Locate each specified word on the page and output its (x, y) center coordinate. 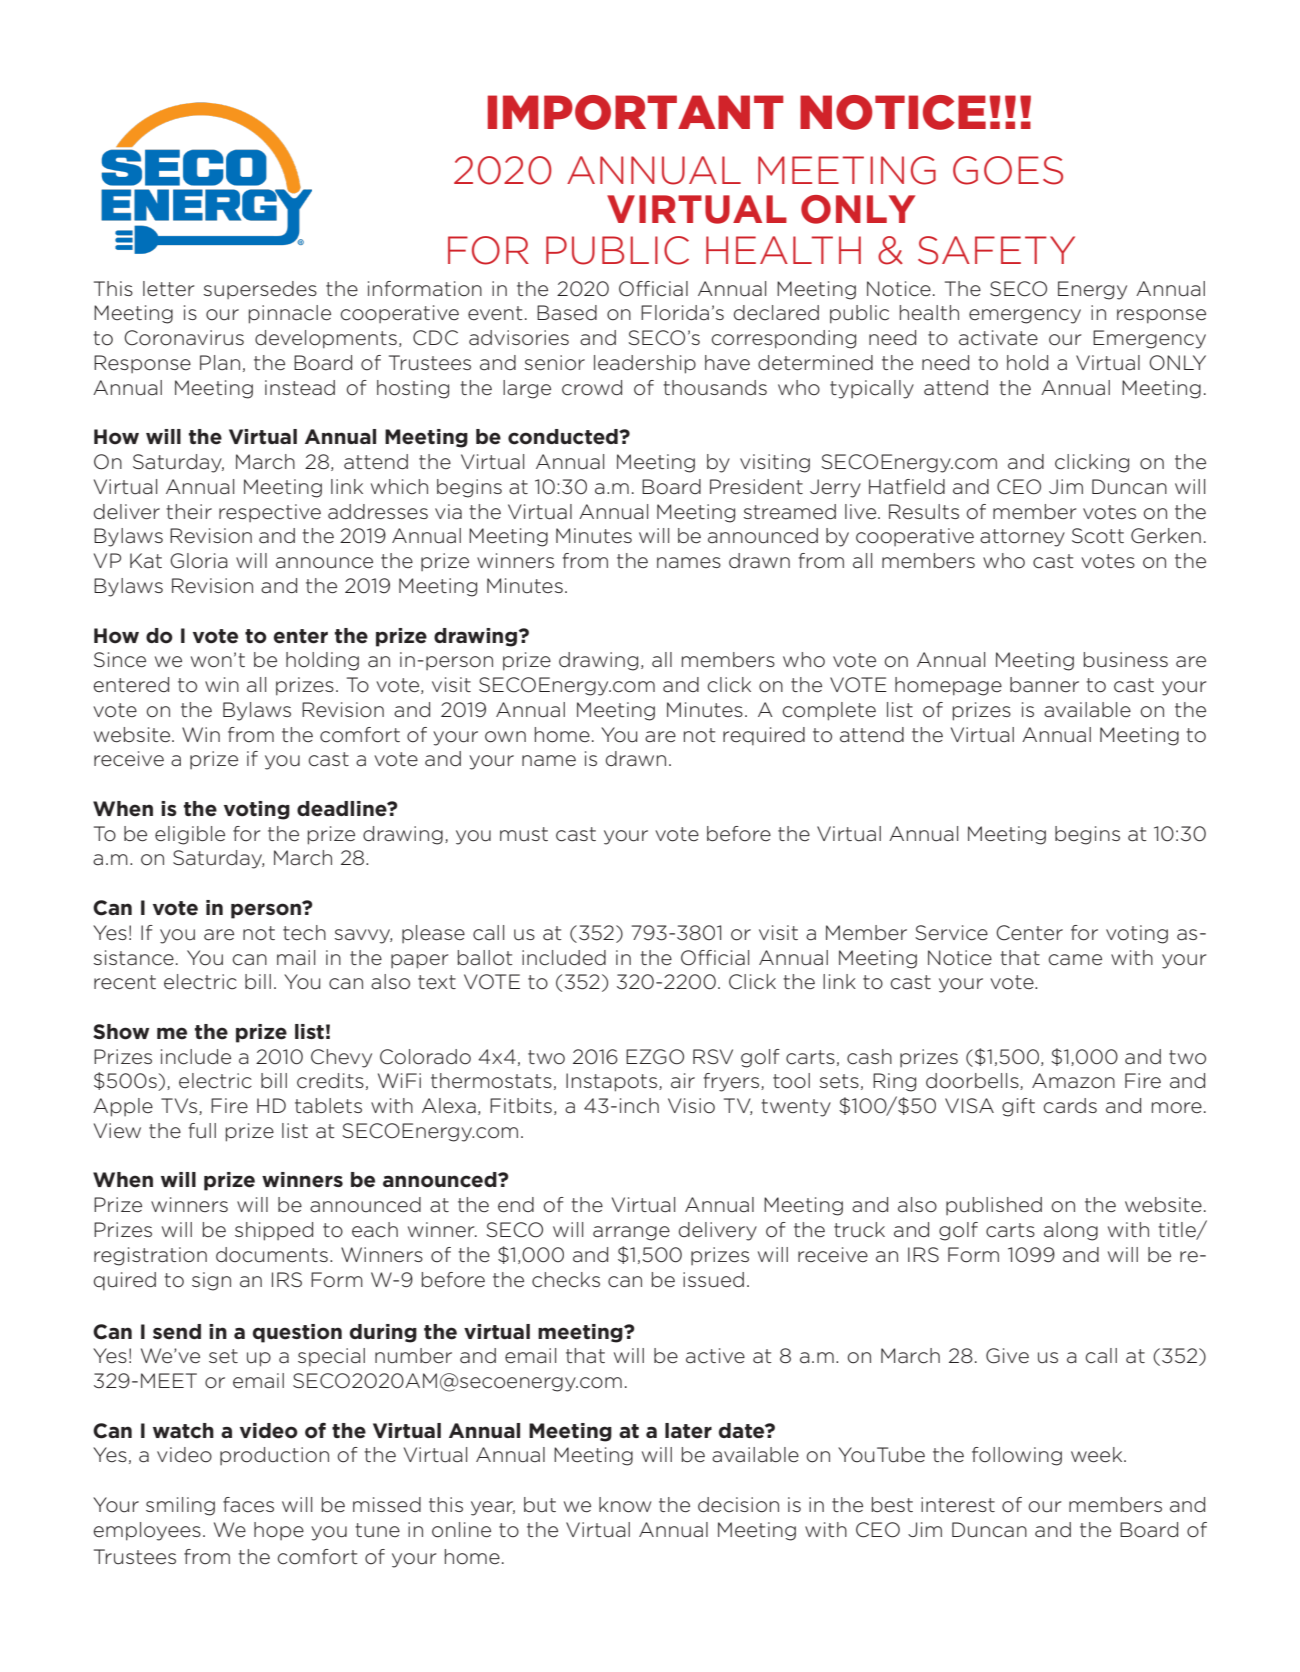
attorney (1022, 538)
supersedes (260, 290)
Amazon (1073, 1081)
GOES (1008, 170)
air (683, 1081)
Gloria (199, 561)
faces (248, 1505)
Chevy (341, 1058)
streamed (790, 512)
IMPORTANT (636, 112)
